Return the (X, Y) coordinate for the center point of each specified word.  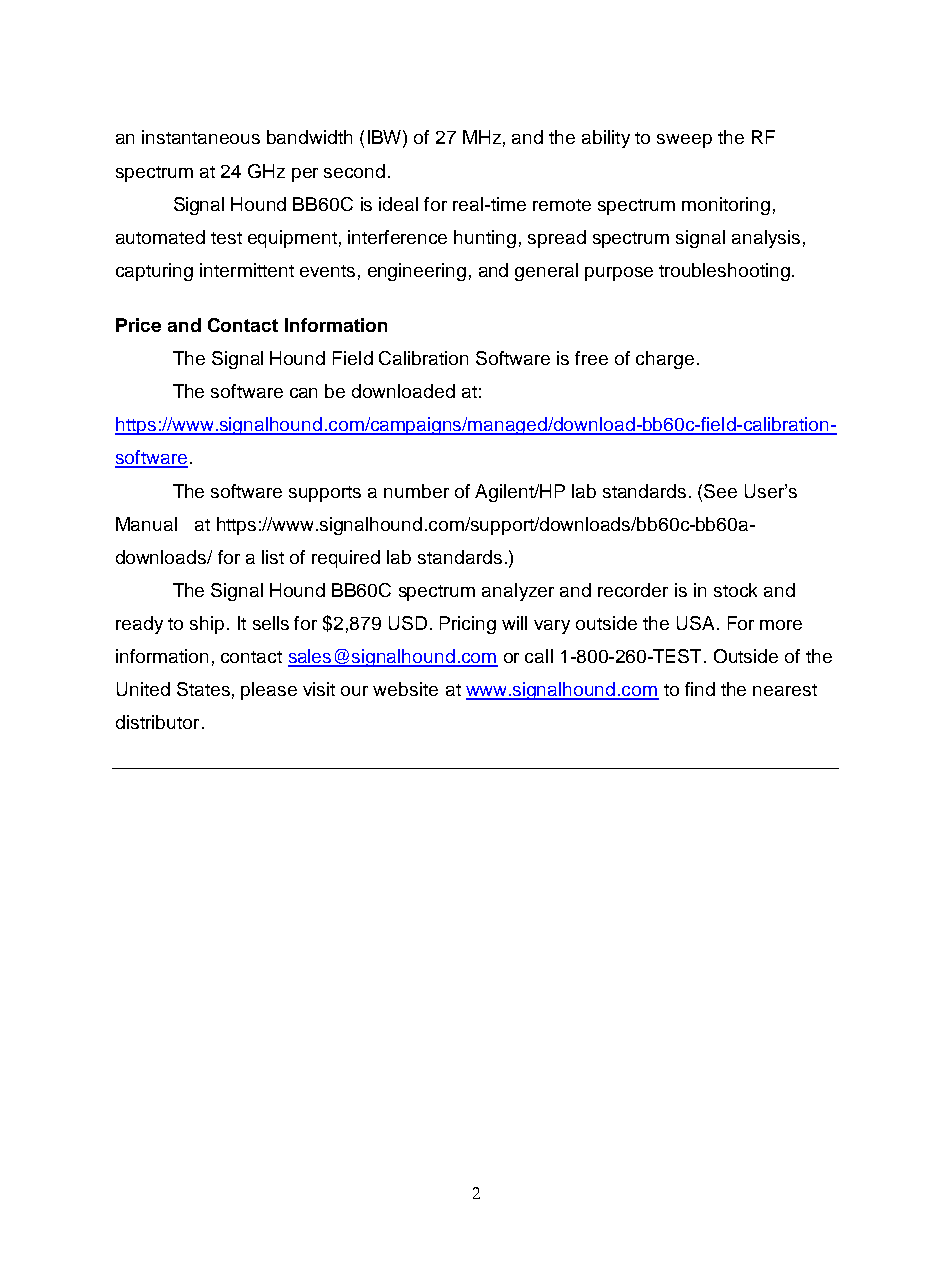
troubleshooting (724, 272)
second (354, 171)
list (273, 557)
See (720, 491)
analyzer (518, 592)
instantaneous (201, 137)
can (303, 393)
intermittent (247, 270)
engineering (417, 272)
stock (735, 590)
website (405, 689)
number (416, 491)
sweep (684, 141)
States (203, 689)
